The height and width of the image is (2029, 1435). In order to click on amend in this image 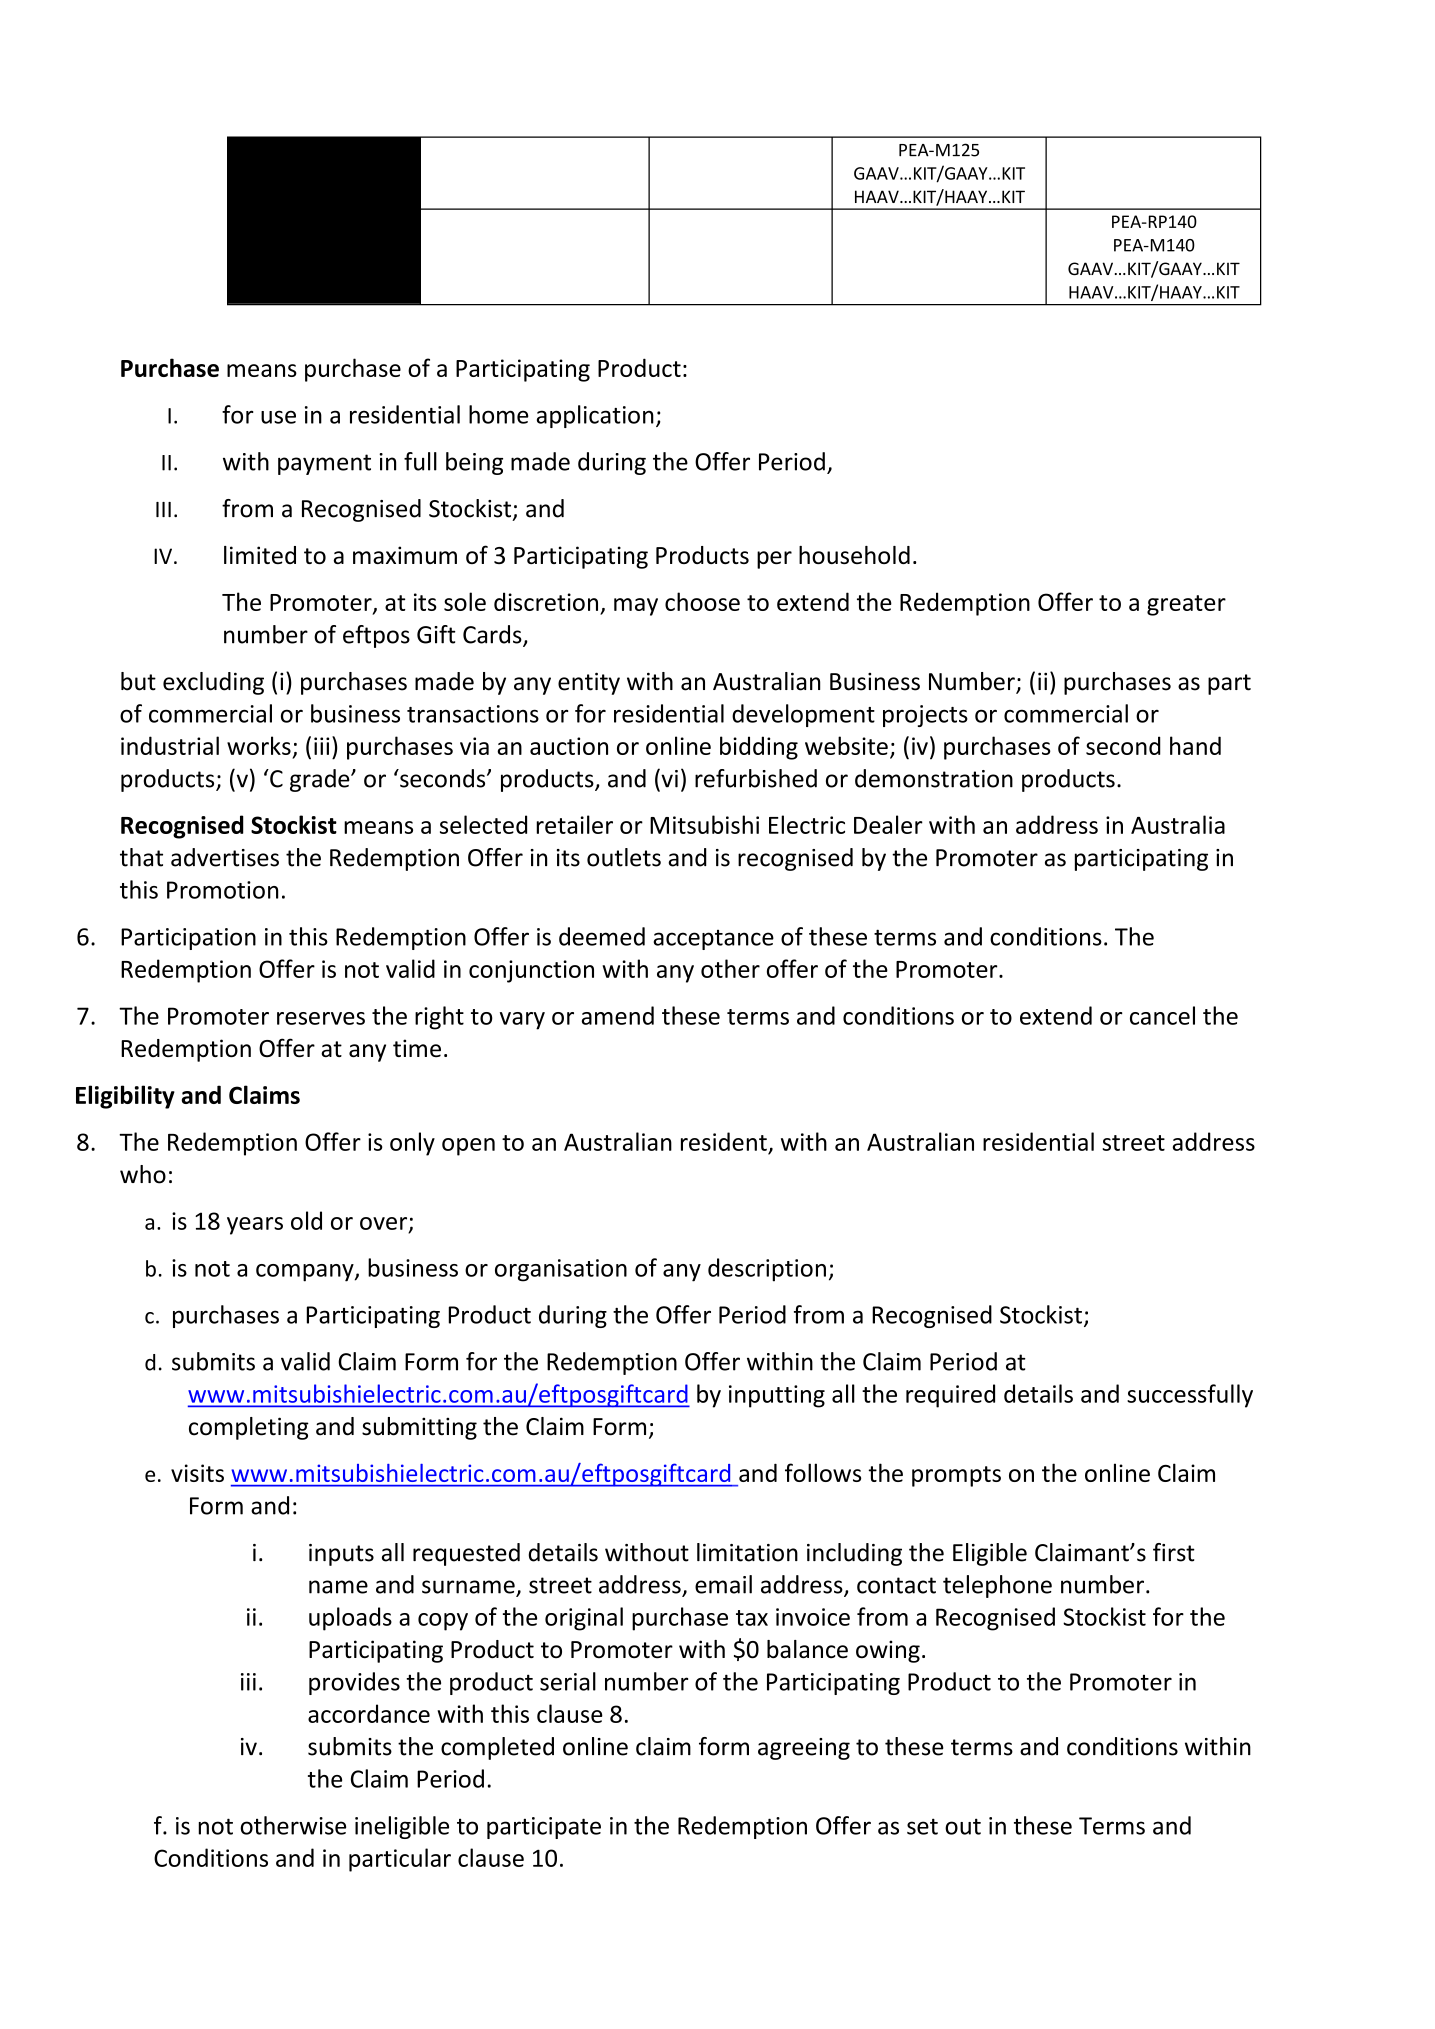, I will do `click(618, 1015)`.
